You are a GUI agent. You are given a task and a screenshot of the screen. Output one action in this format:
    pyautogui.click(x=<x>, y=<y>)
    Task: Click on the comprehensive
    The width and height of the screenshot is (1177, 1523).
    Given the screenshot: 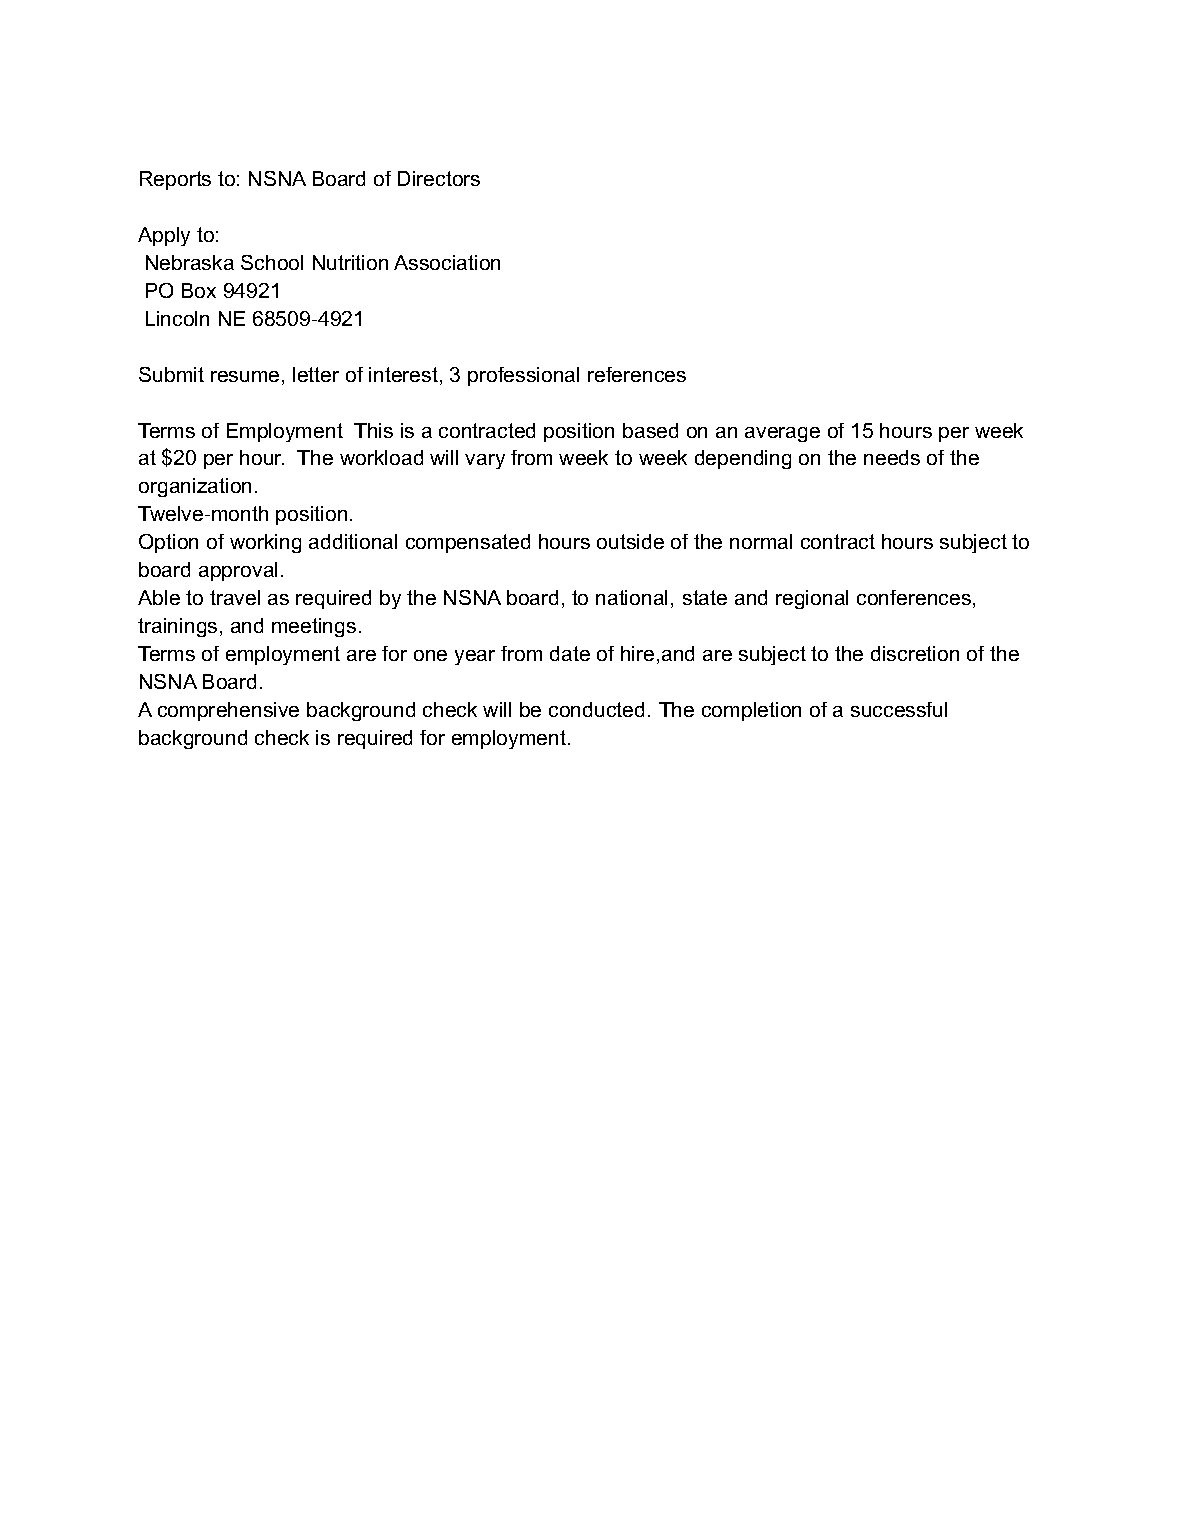 What is the action you would take?
    pyautogui.click(x=228, y=711)
